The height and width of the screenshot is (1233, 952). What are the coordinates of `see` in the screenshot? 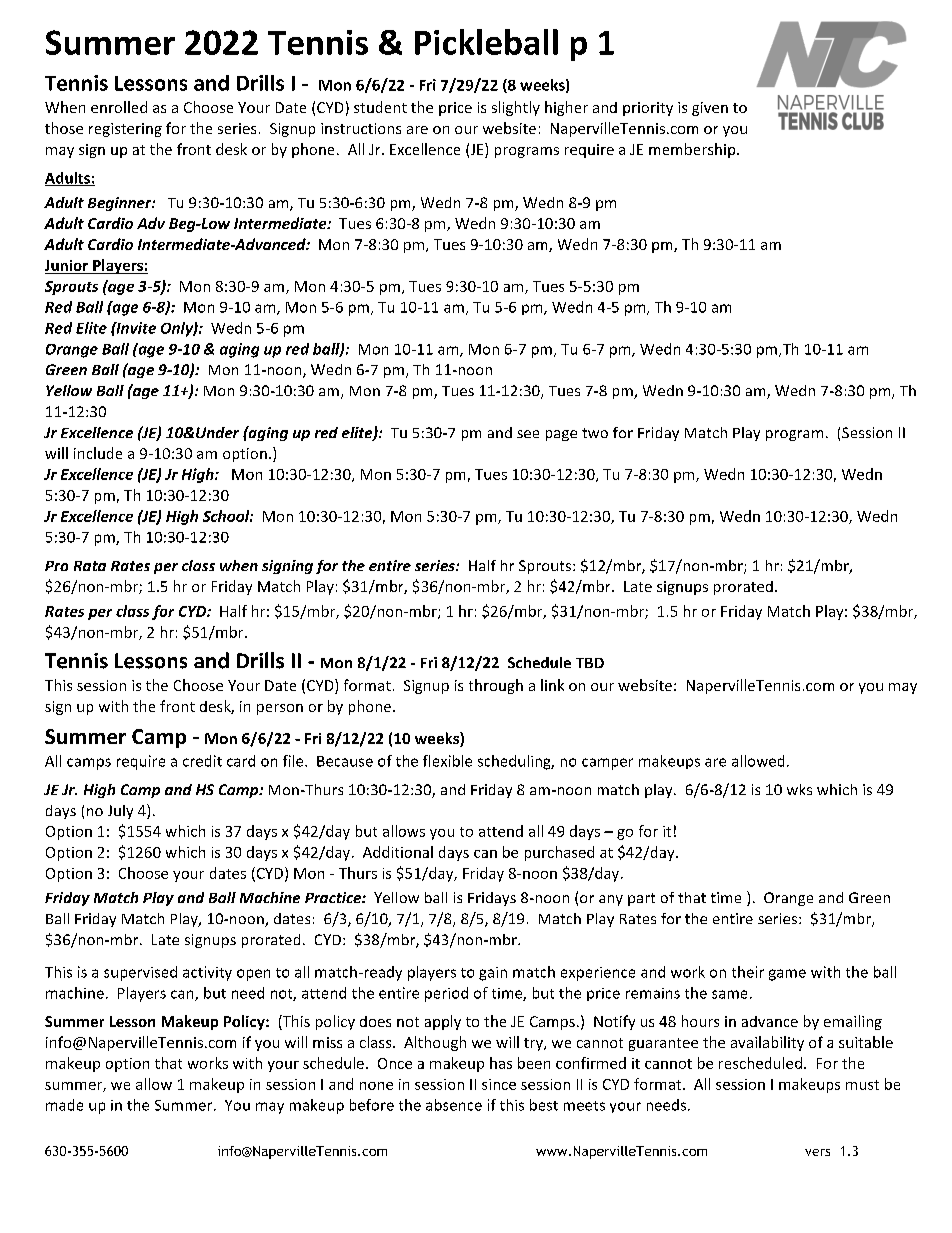 It's located at (528, 434).
